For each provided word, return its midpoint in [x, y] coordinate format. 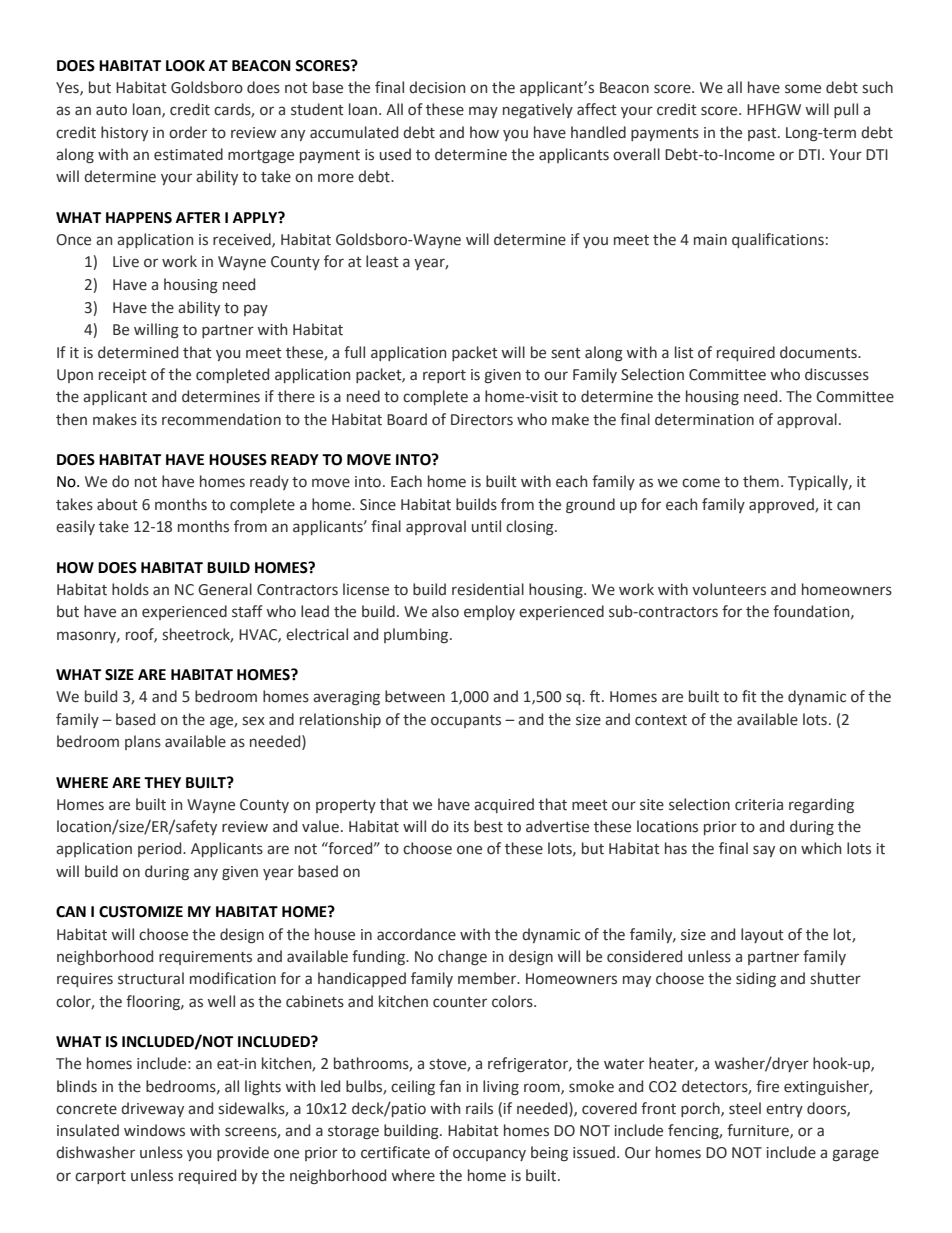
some [803, 89]
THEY [162, 782]
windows [154, 1130]
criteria [759, 805]
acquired [504, 805]
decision [437, 87]
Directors [482, 420]
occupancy [489, 1155]
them [761, 481]
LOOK [185, 66]
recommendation [221, 419]
